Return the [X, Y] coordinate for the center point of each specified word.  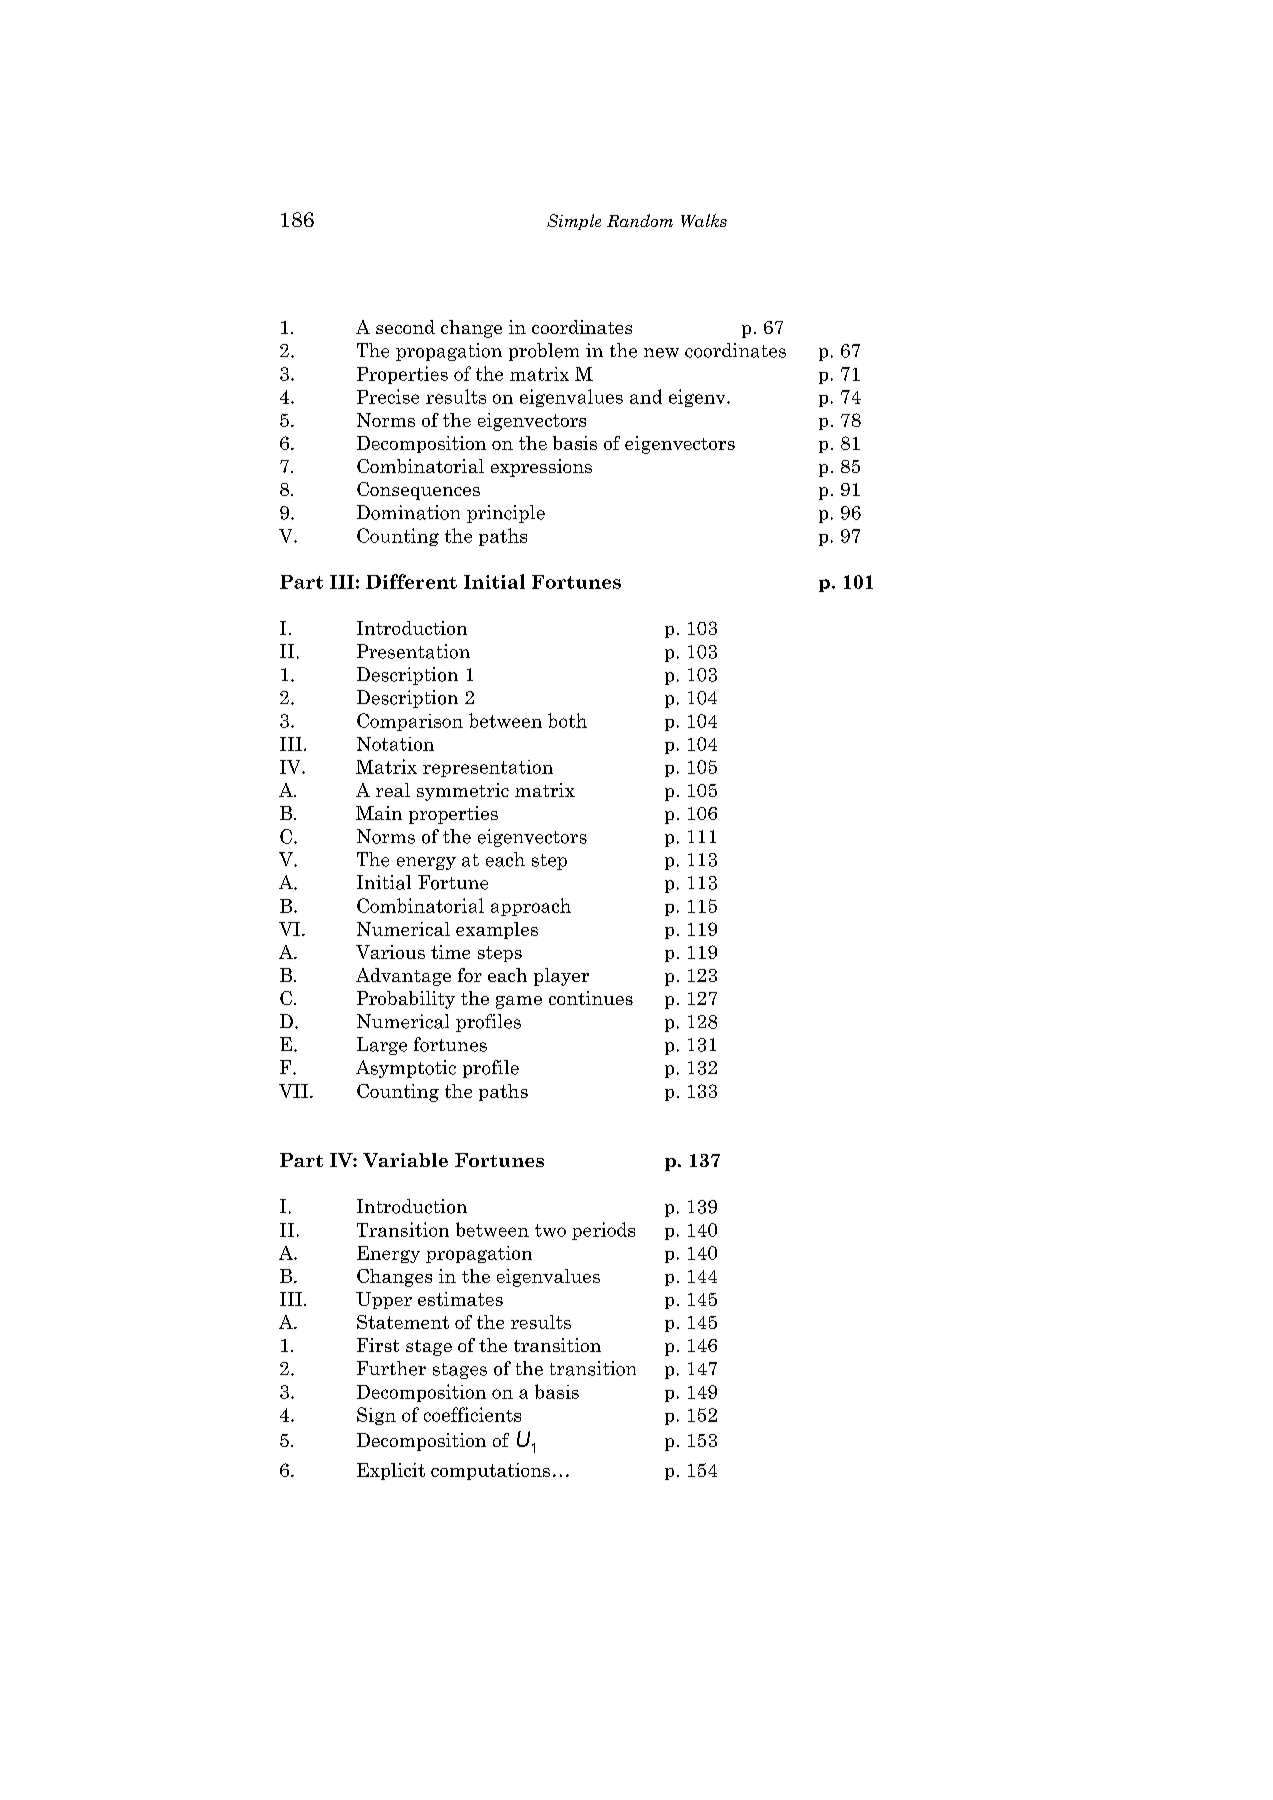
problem [544, 352]
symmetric [463, 792]
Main [379, 813]
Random [640, 220]
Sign [376, 1416]
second [405, 327]
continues [591, 998]
